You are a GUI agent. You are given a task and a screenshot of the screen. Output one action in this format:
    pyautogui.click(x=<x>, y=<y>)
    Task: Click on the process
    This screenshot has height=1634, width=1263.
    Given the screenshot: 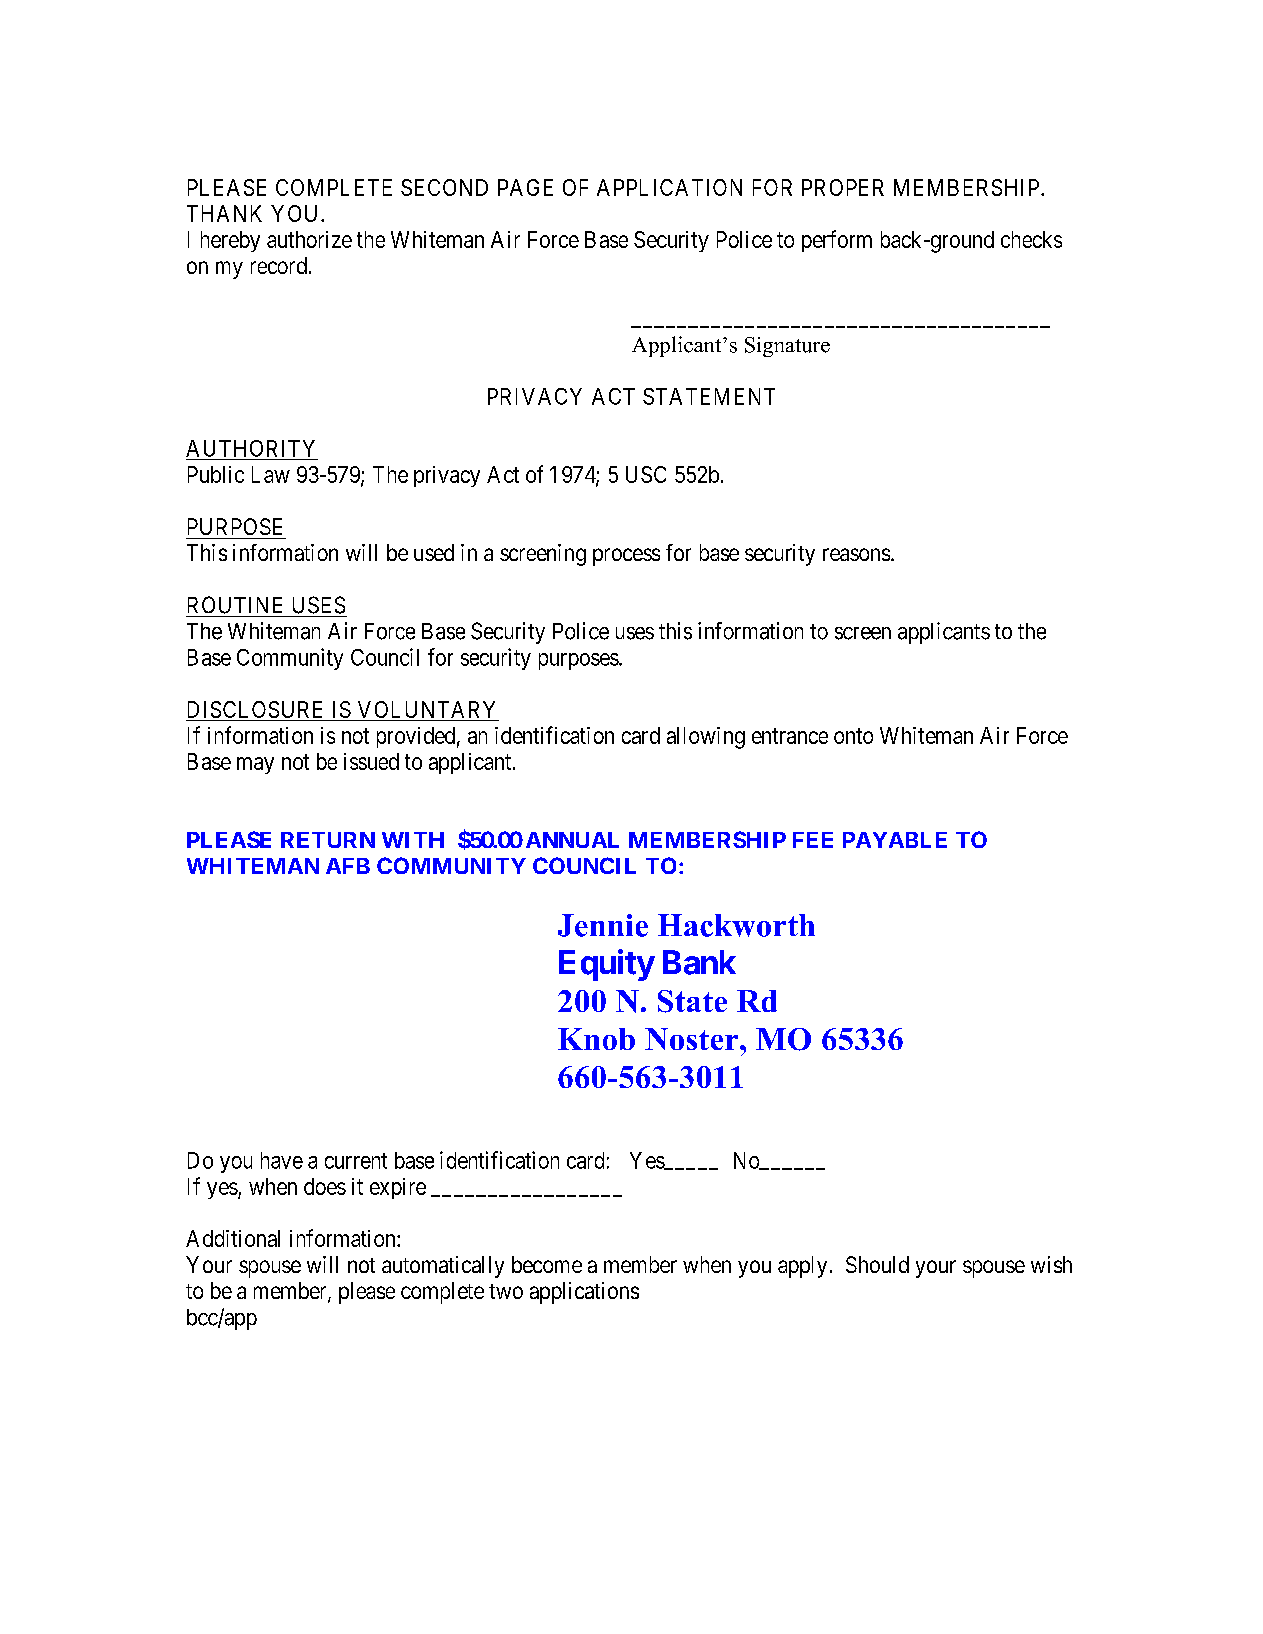 What is the action you would take?
    pyautogui.click(x=626, y=557)
